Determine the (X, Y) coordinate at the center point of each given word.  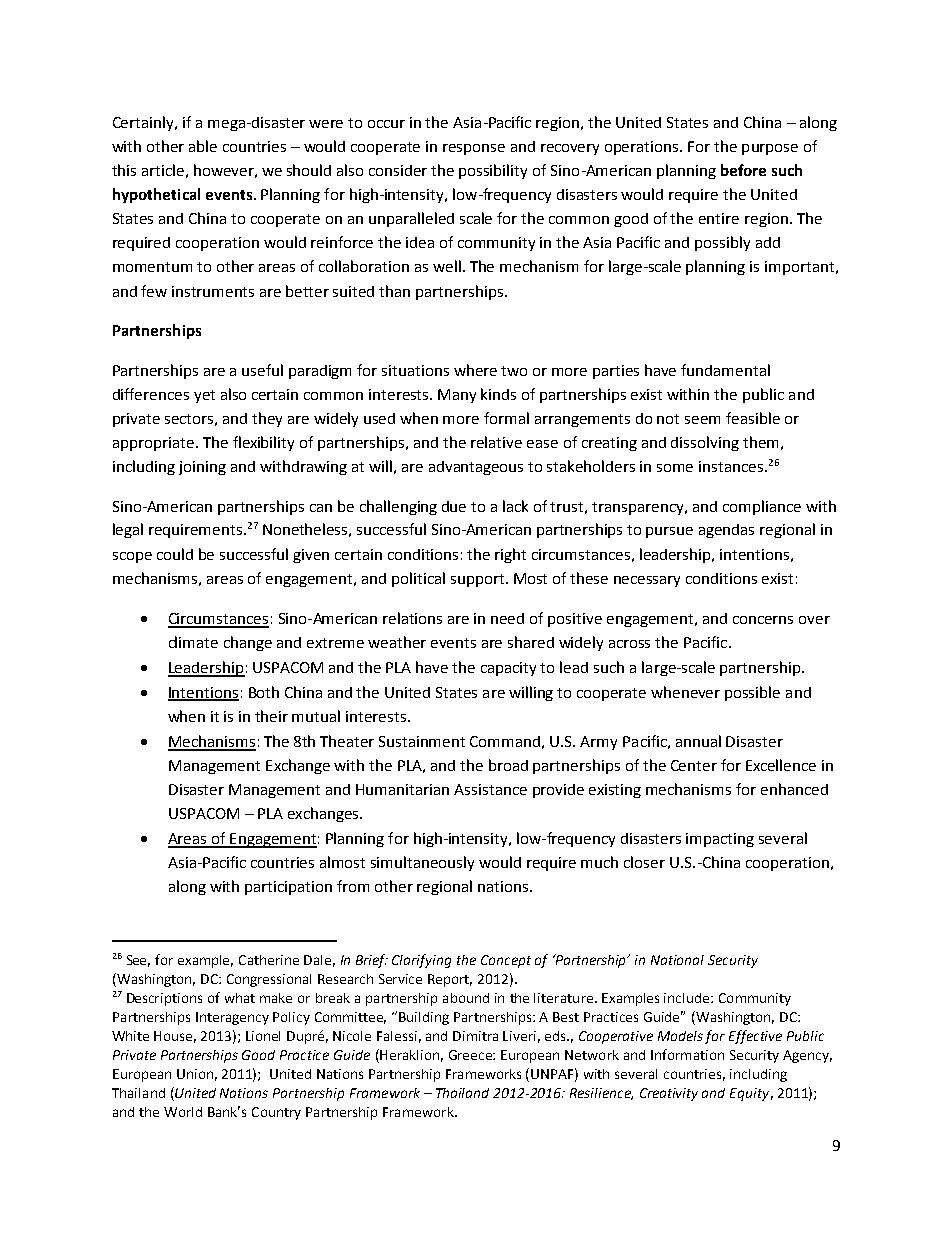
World (183, 1112)
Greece (471, 1055)
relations (412, 618)
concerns (763, 620)
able (203, 146)
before (743, 170)
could (175, 554)
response (474, 149)
